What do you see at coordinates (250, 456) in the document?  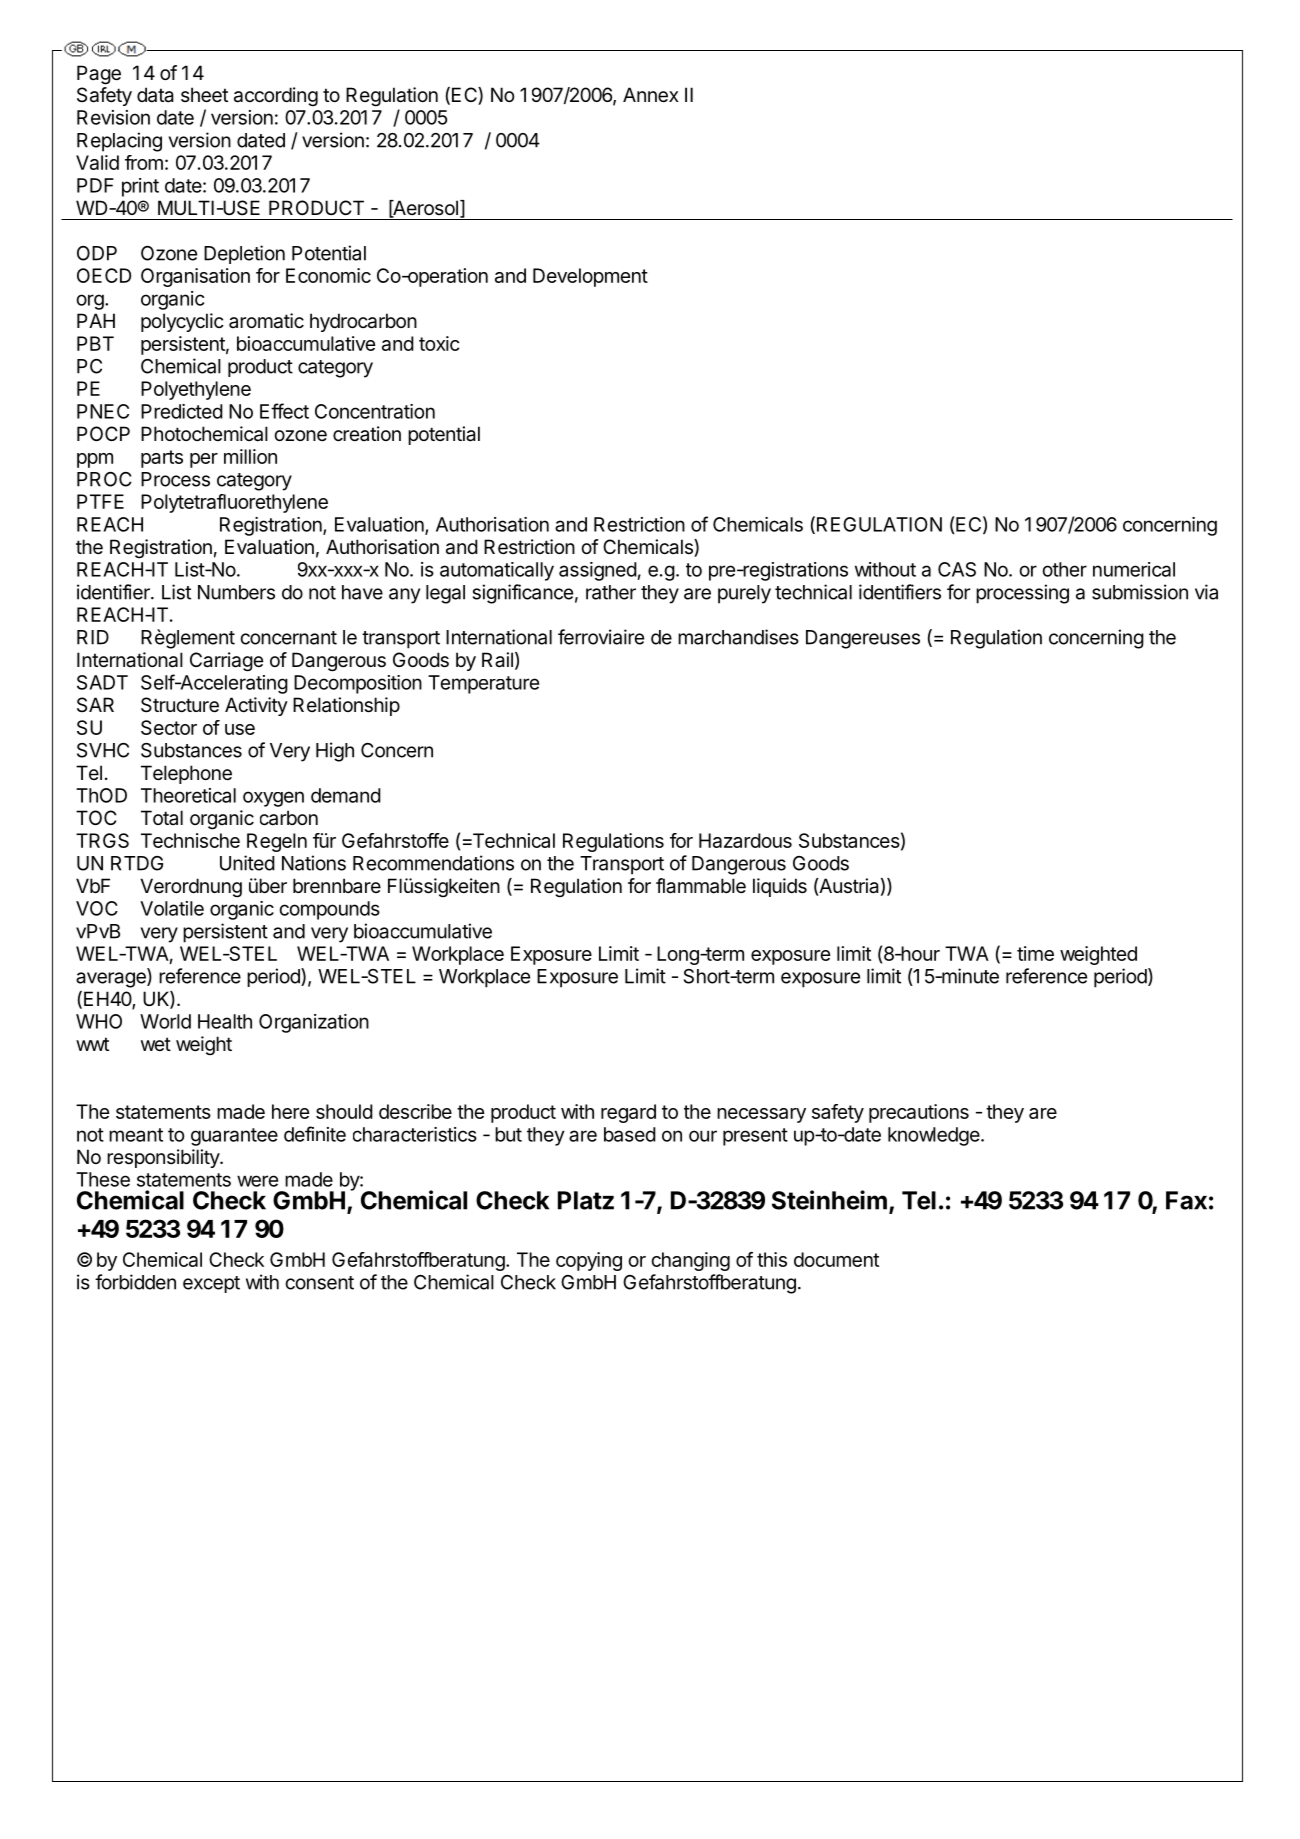 I see `million` at bounding box center [250, 456].
